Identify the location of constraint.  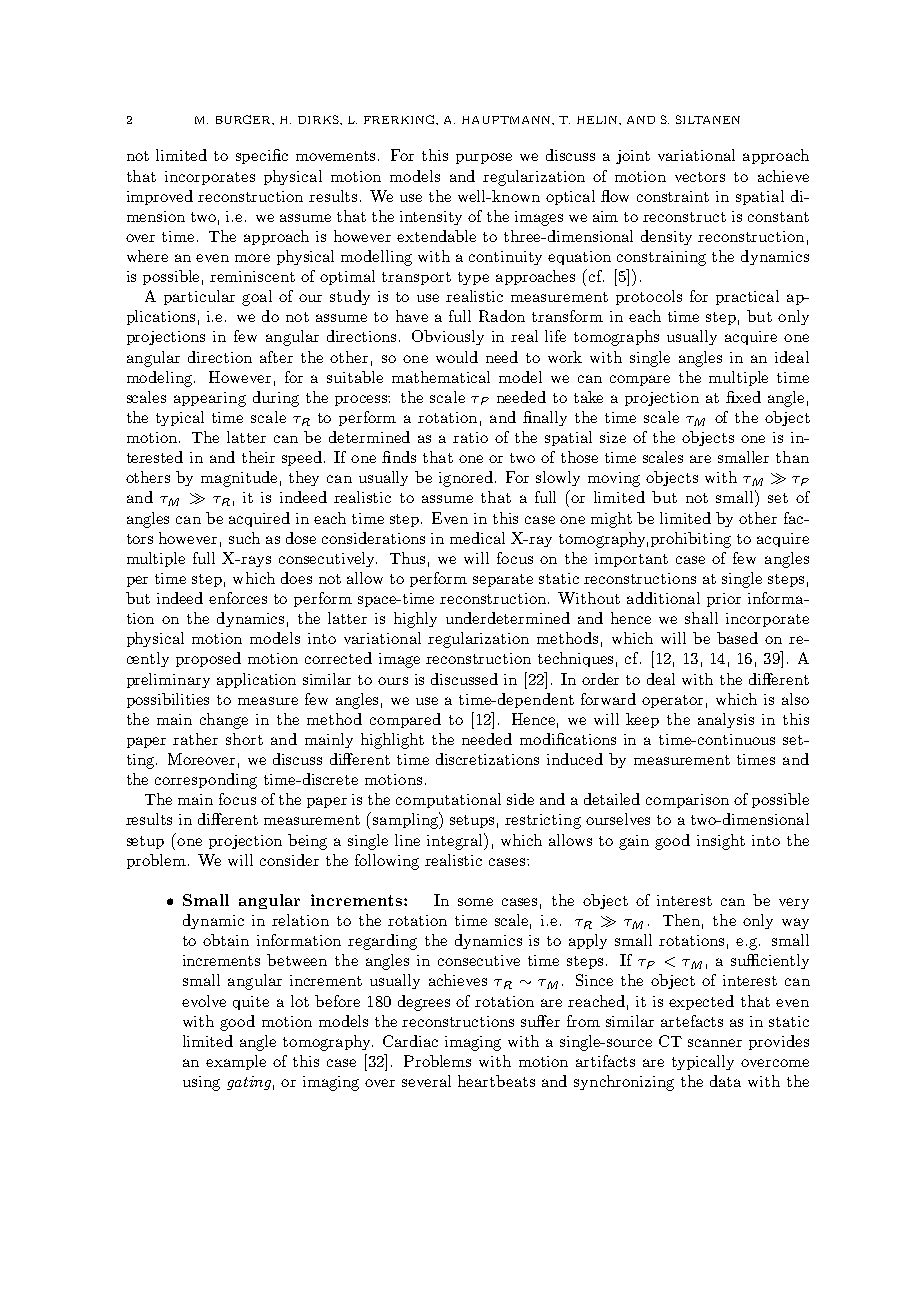
(673, 196).
